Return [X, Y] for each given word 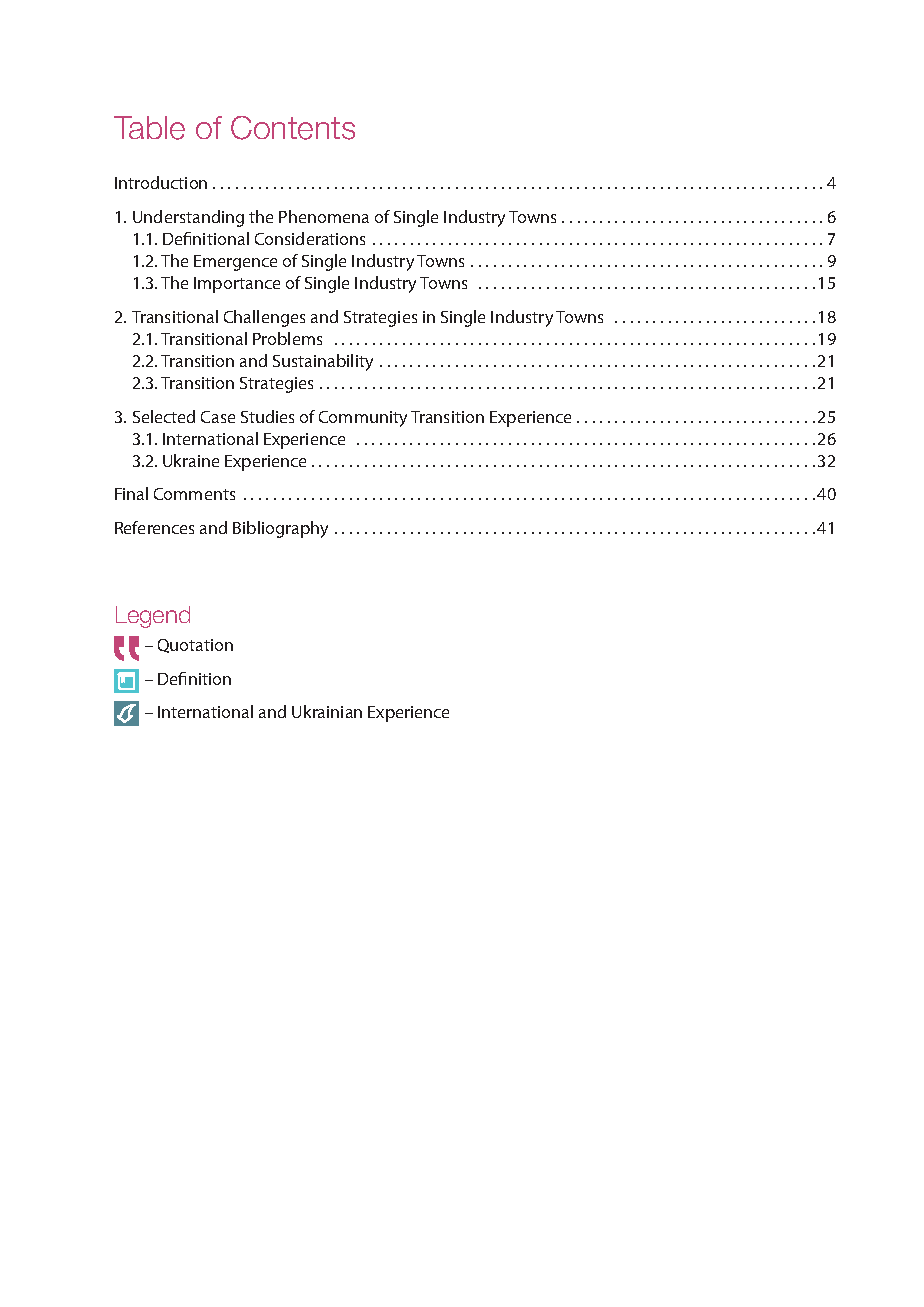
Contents [293, 128]
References [154, 527]
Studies [267, 416]
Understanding [188, 218]
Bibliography [280, 529]
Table [149, 128]
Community [363, 419]
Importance [237, 285]
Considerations [310, 238]
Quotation [195, 646]
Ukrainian [327, 711]
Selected [164, 416]
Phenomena [324, 216]
